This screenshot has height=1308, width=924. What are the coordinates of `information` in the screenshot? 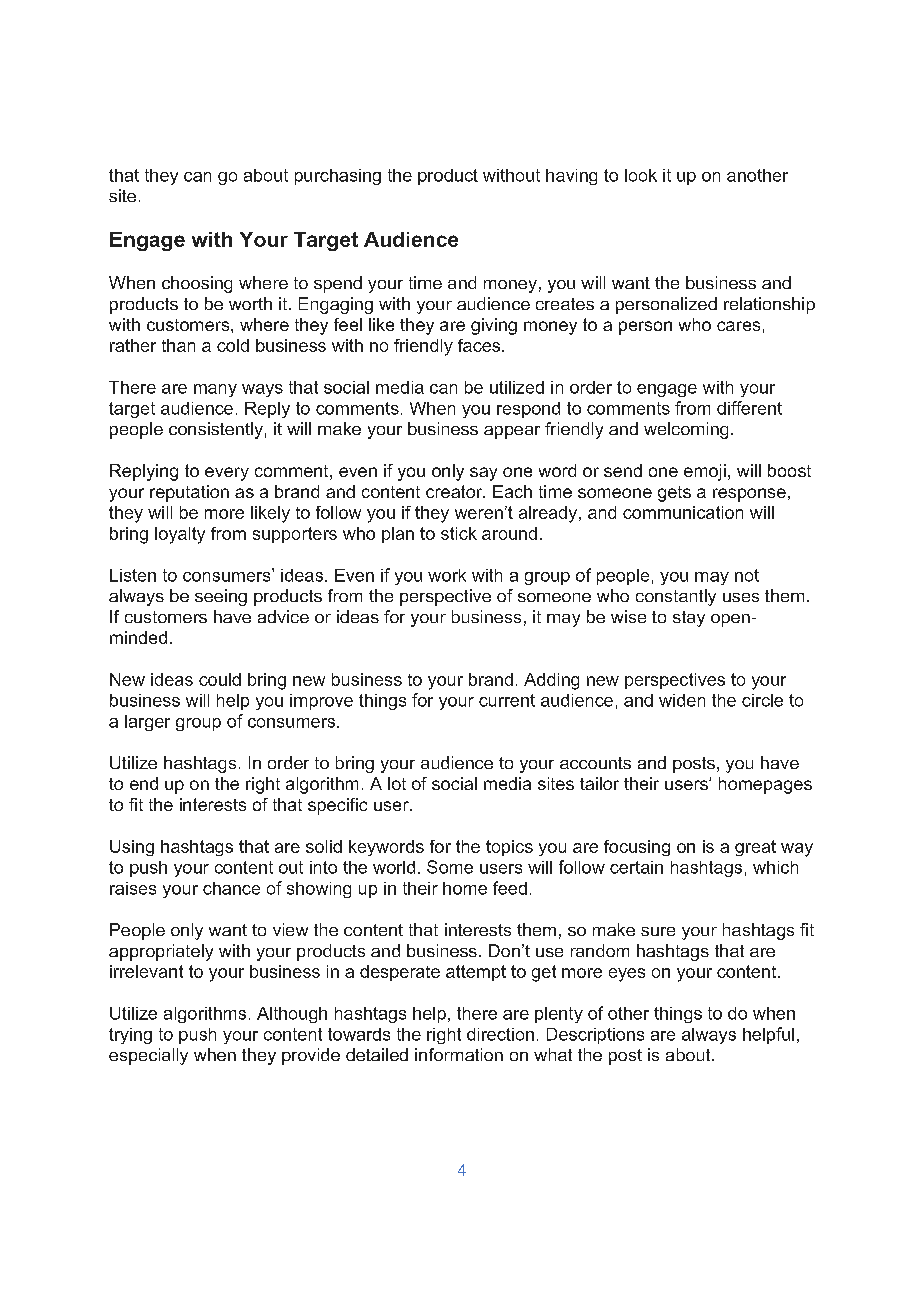 It's located at (459, 1054).
